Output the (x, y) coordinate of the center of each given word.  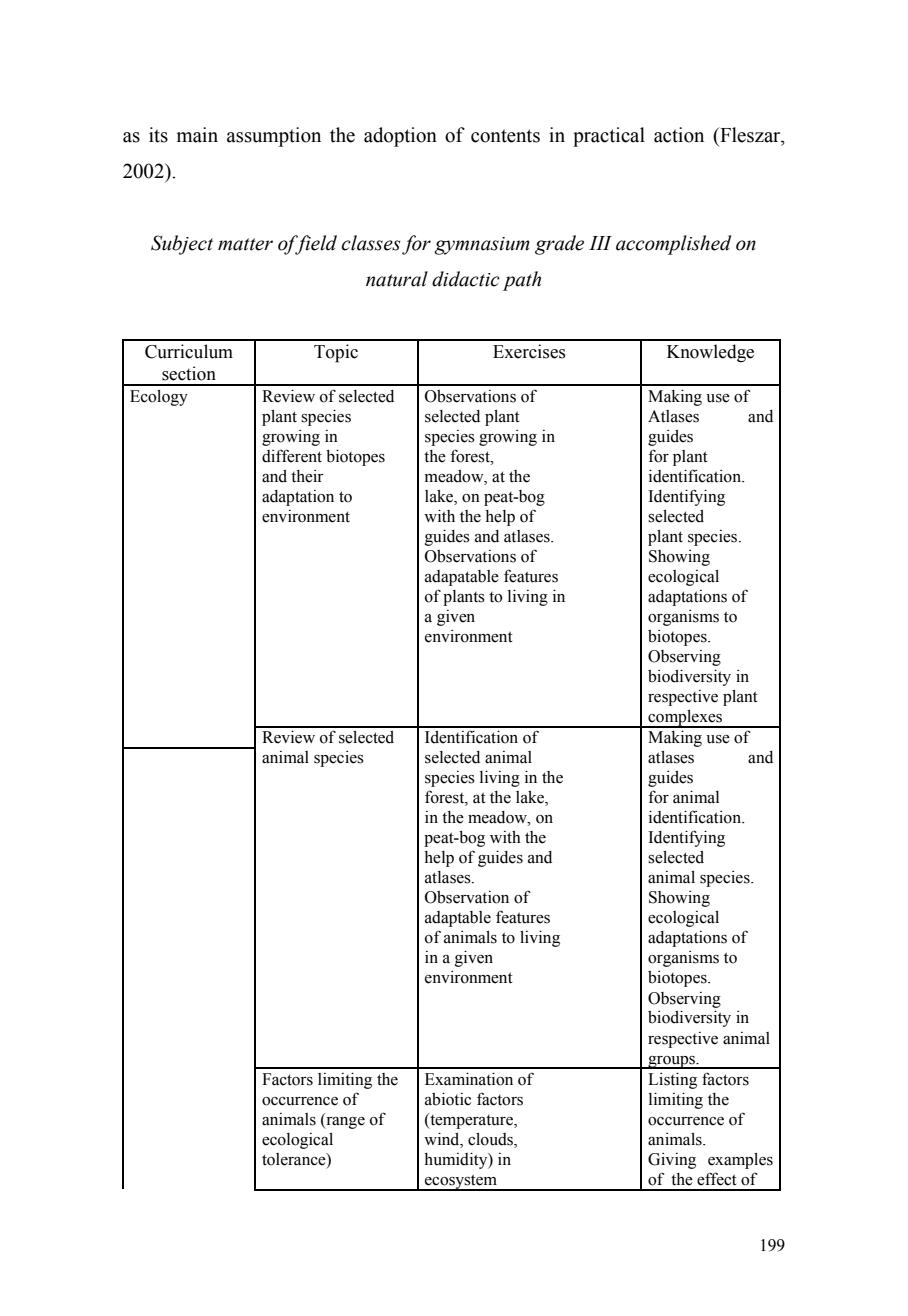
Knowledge (710, 353)
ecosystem (461, 1182)
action (679, 135)
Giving (672, 1161)
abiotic (448, 1099)
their (307, 476)
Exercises (529, 351)
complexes (685, 719)
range (344, 1121)
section (189, 373)
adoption (400, 137)
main (197, 135)
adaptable (458, 919)
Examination (469, 1079)
